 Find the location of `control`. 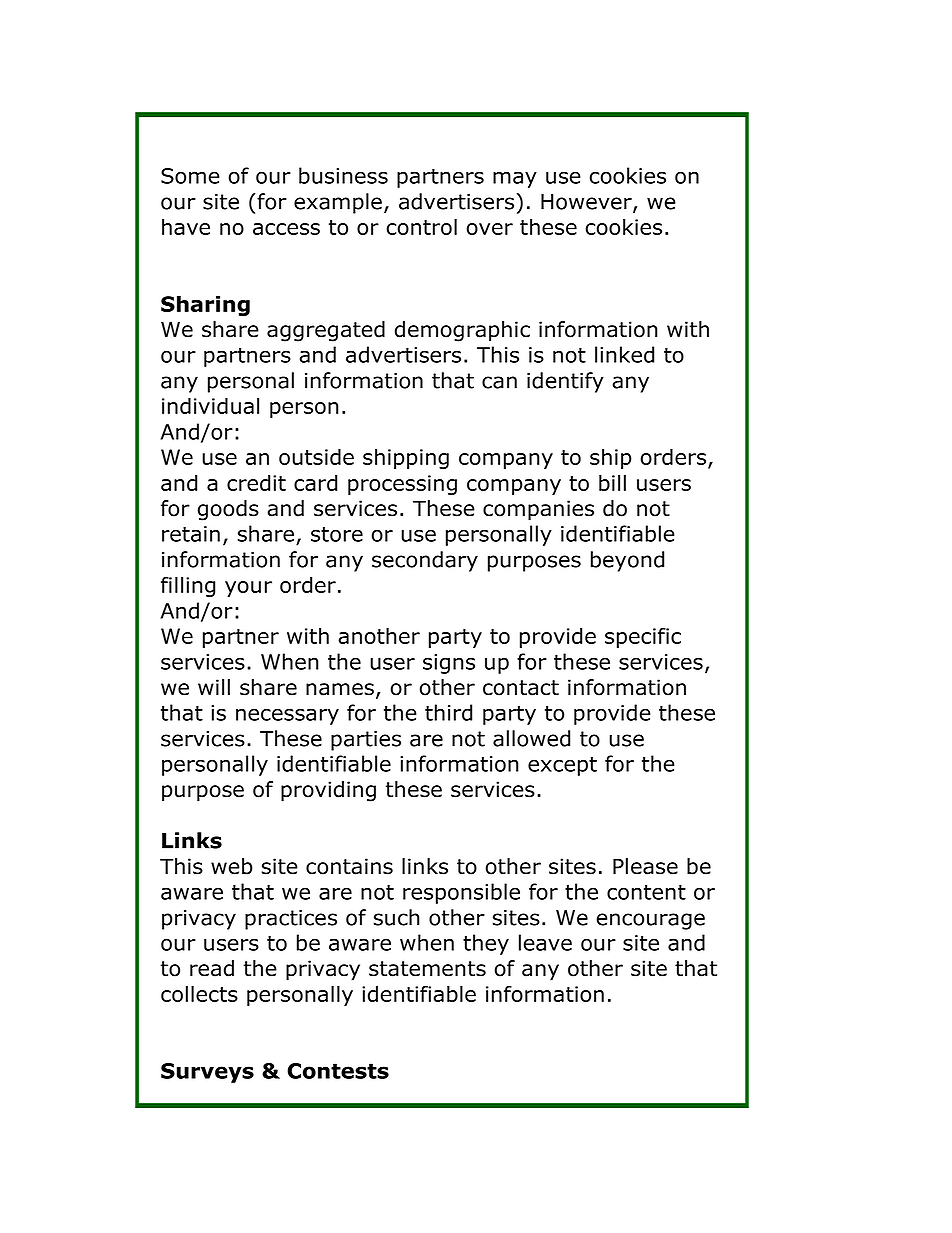

control is located at coordinates (422, 226).
